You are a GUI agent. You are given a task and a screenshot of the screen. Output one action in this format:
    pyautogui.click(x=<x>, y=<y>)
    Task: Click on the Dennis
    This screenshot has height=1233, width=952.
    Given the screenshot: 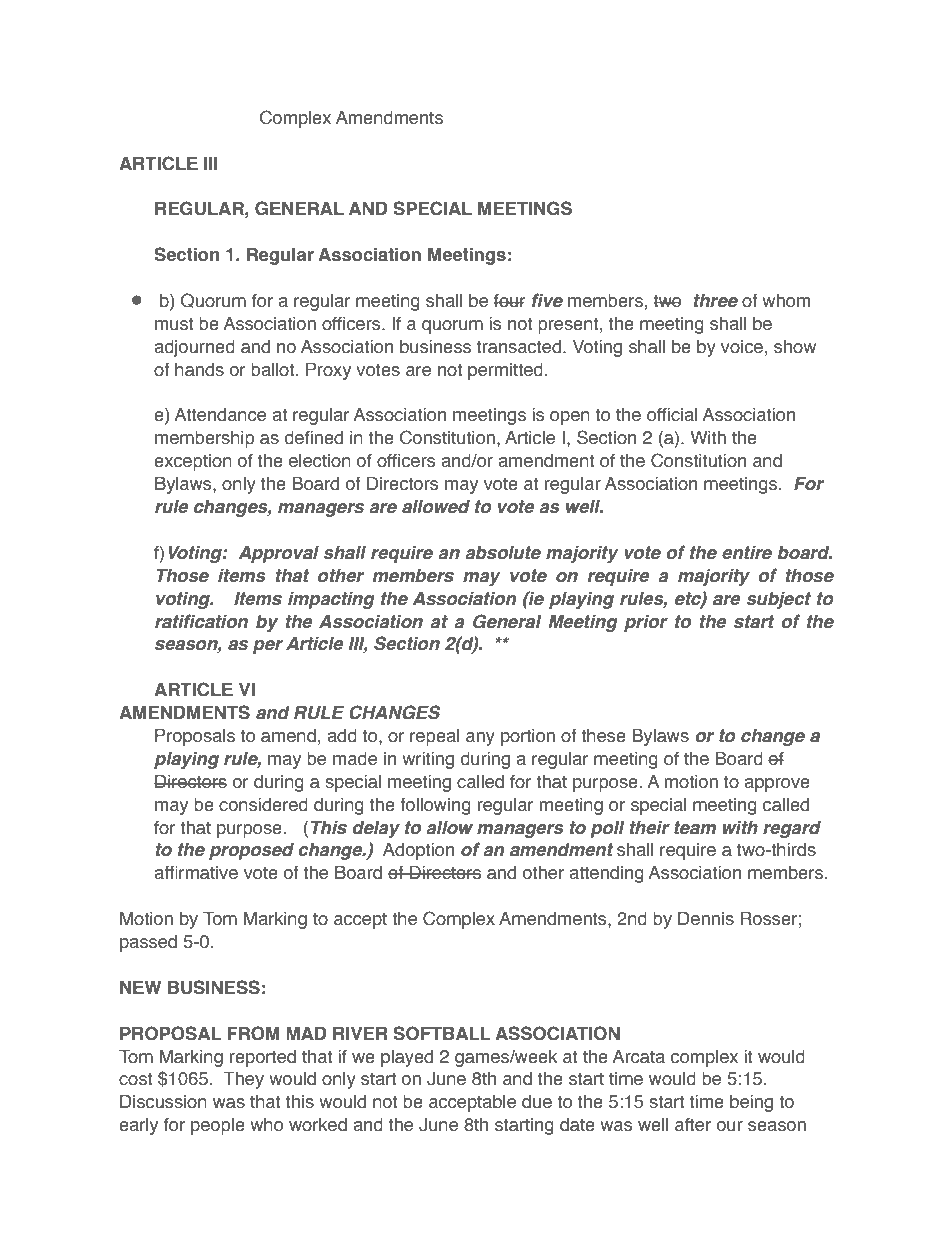 What is the action you would take?
    pyautogui.click(x=706, y=919)
